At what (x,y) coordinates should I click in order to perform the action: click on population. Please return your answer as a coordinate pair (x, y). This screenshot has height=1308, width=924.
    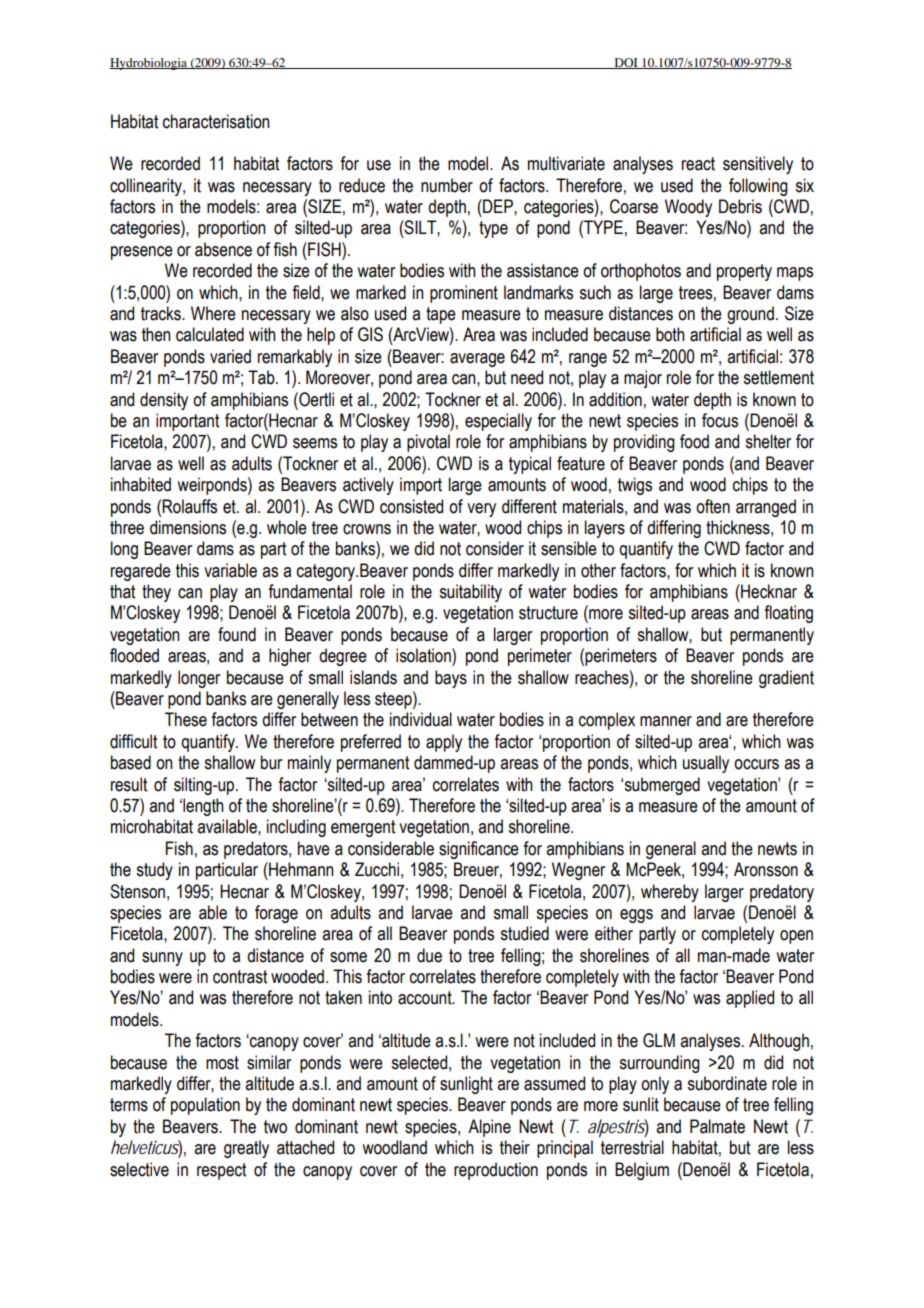
    Looking at the image, I should click on (205, 1106).
